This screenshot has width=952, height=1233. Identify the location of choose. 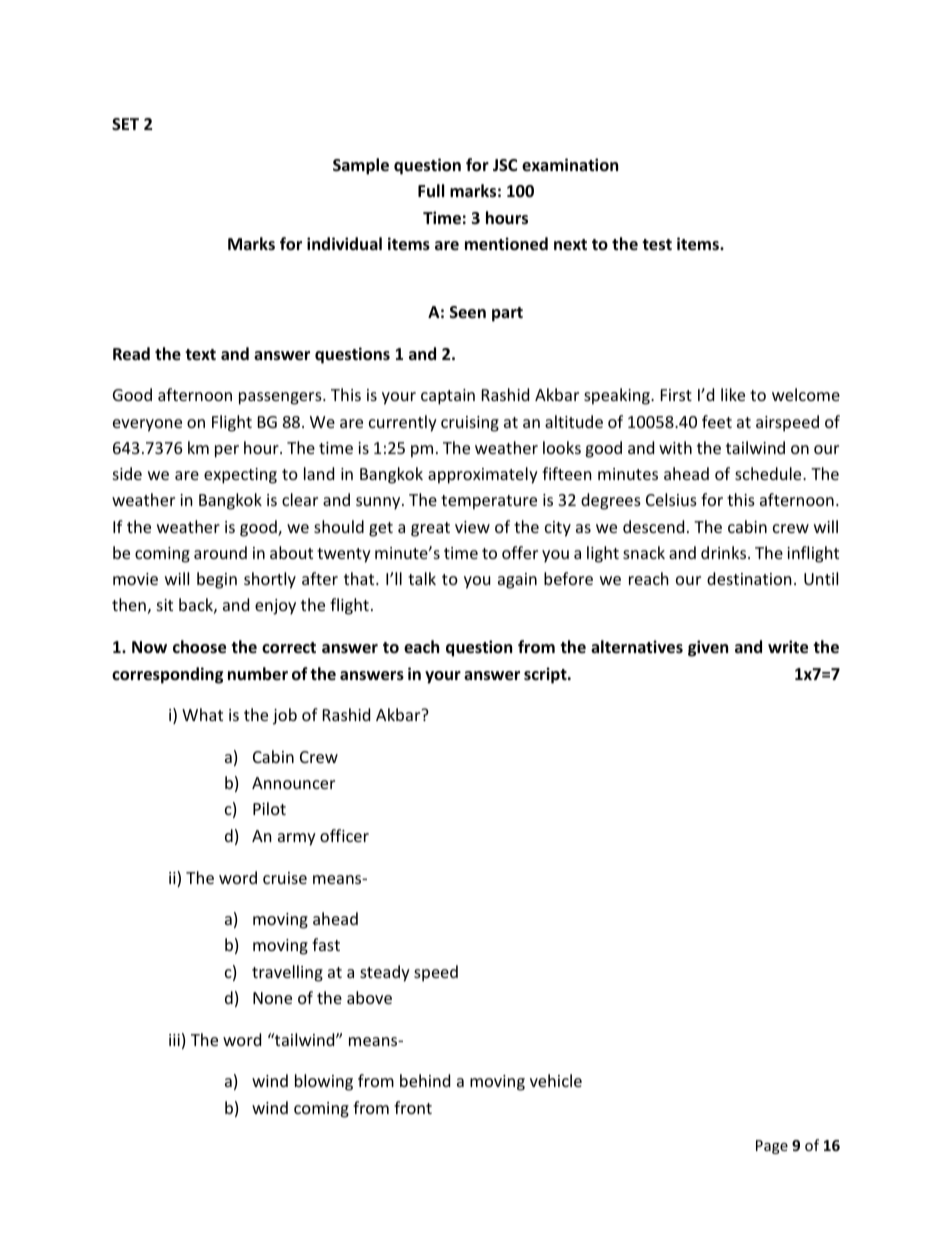
(199, 647).
